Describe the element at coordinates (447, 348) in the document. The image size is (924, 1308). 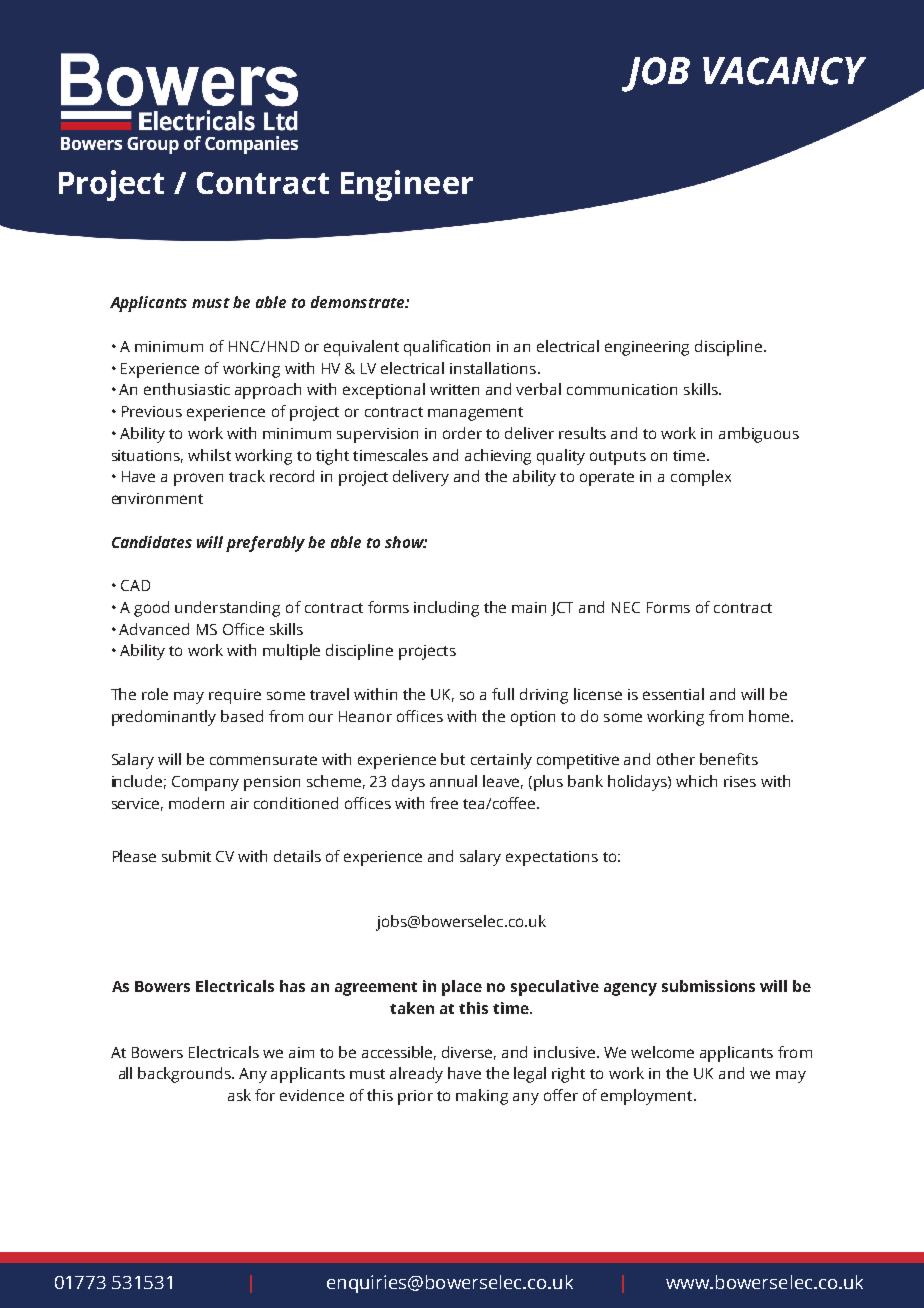
I see `qualification` at that location.
